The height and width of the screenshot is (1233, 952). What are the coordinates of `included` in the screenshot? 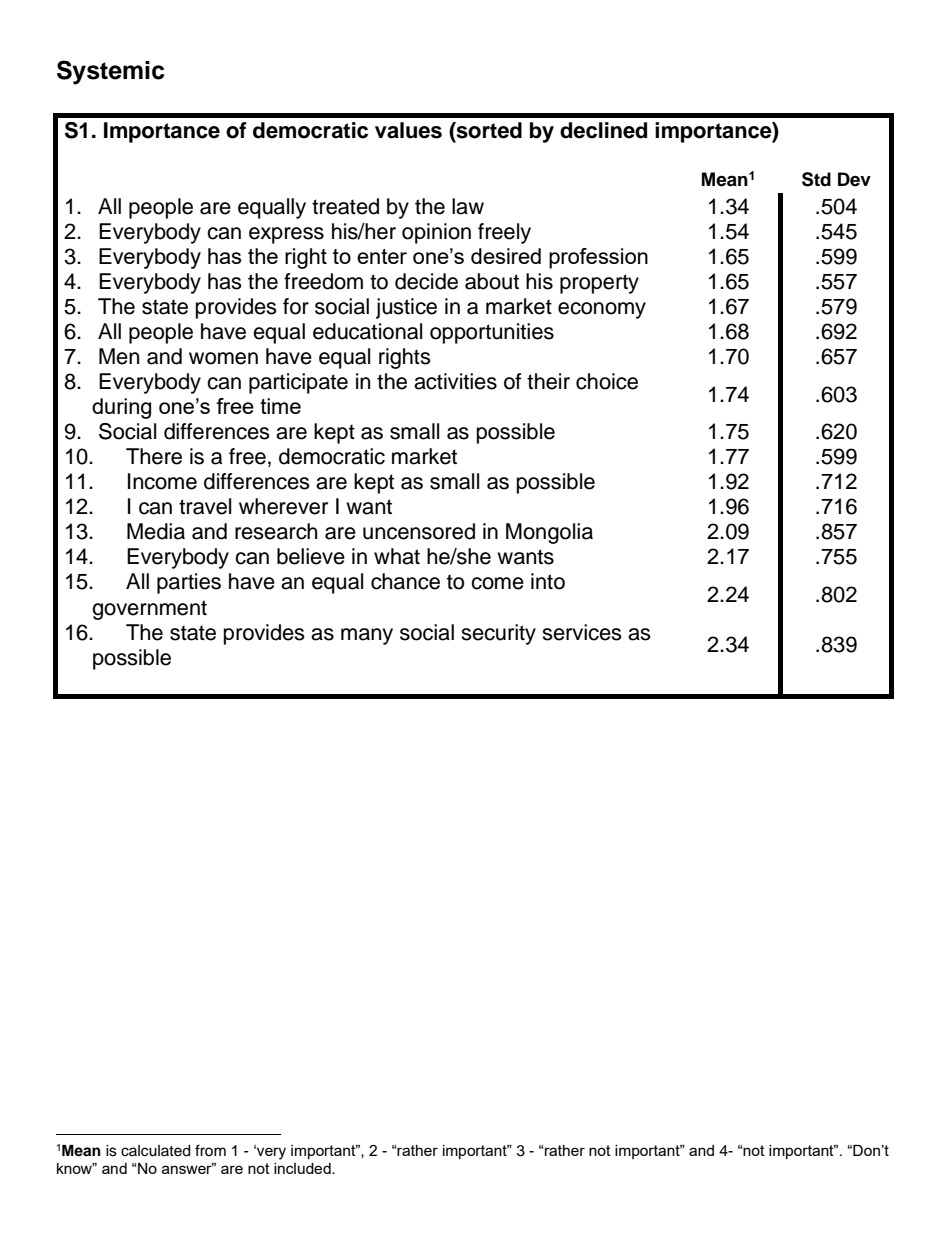 It's located at (303, 1168).
